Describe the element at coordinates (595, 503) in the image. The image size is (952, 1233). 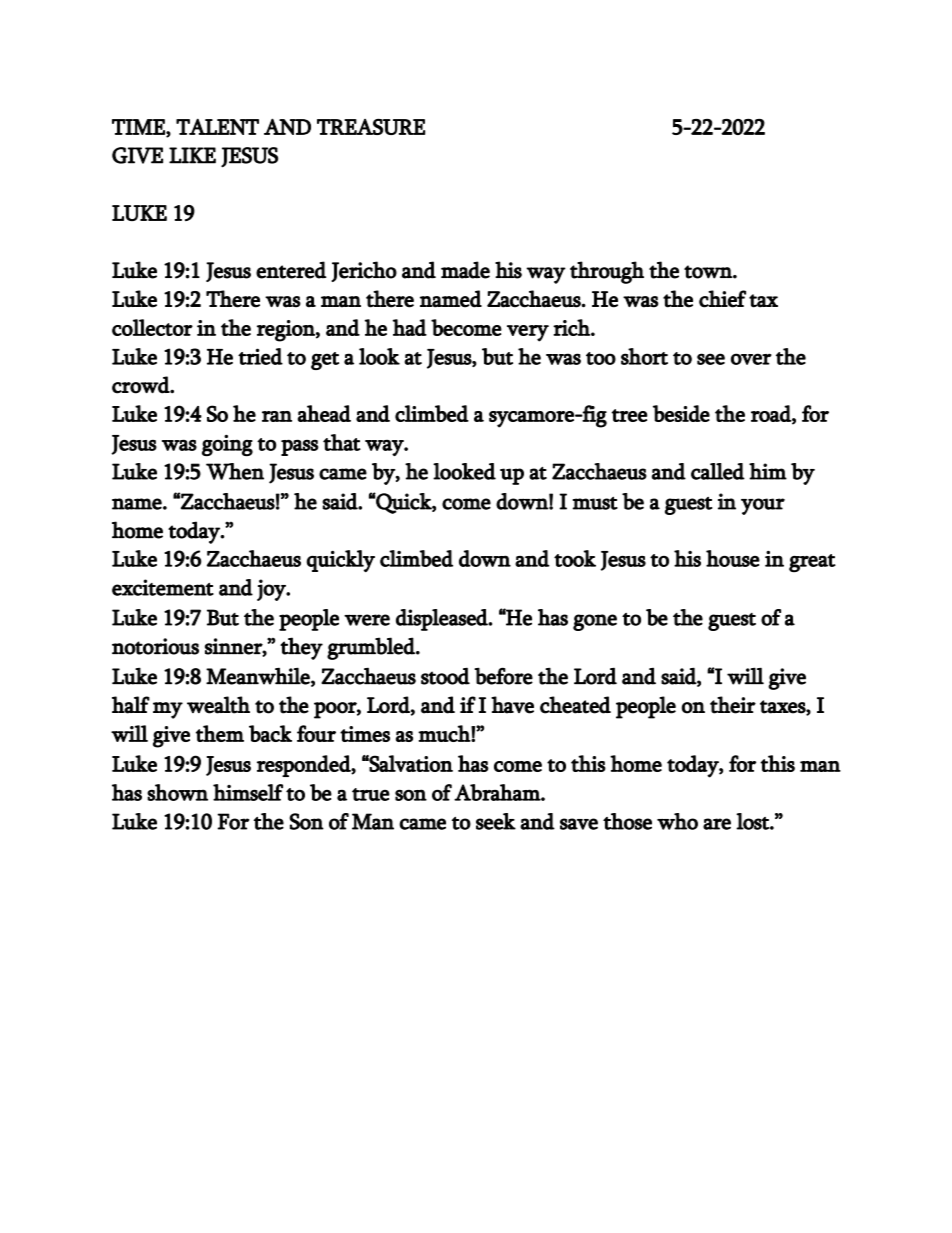
I see `must` at that location.
